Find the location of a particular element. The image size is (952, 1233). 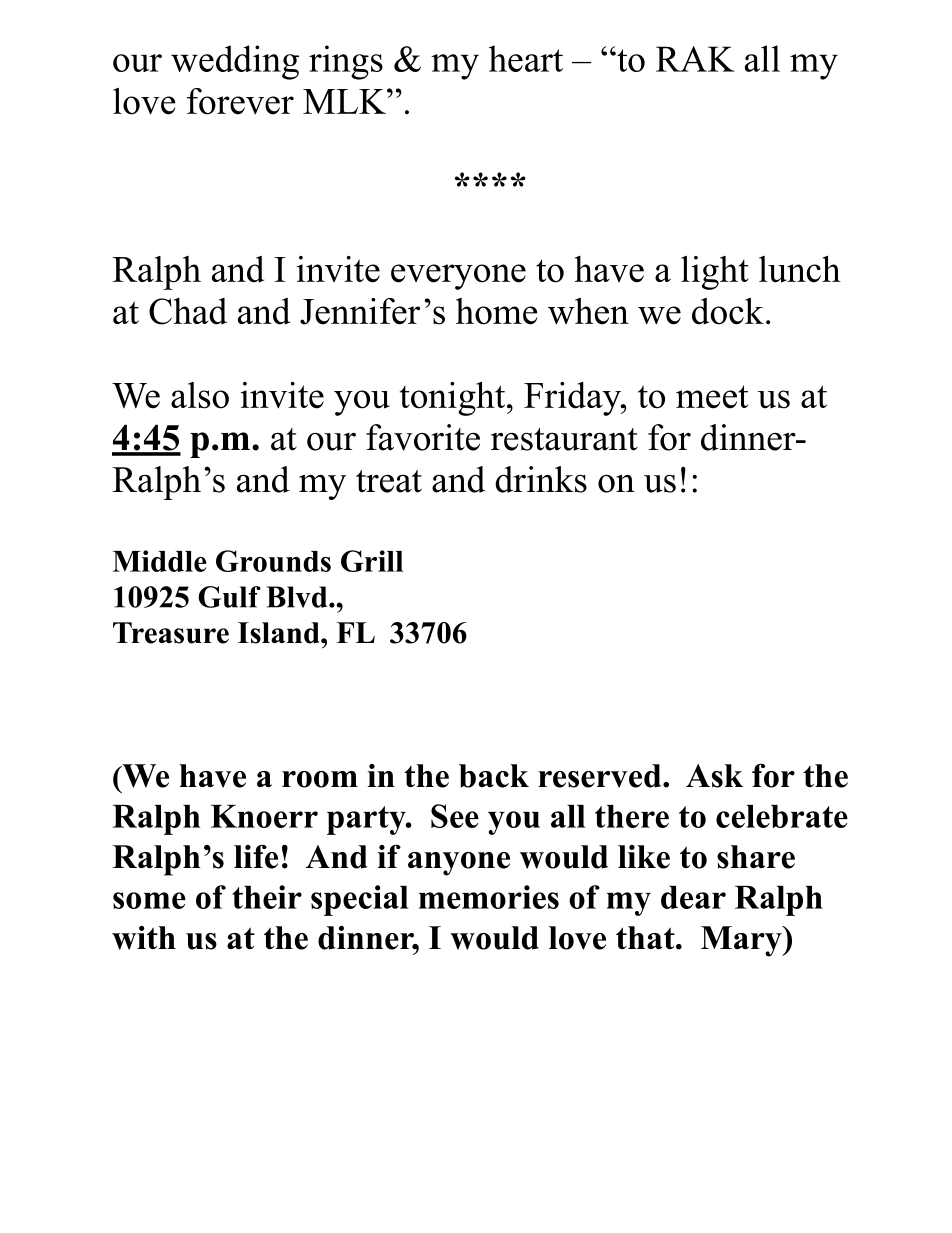

Grounds is located at coordinates (273, 561).
